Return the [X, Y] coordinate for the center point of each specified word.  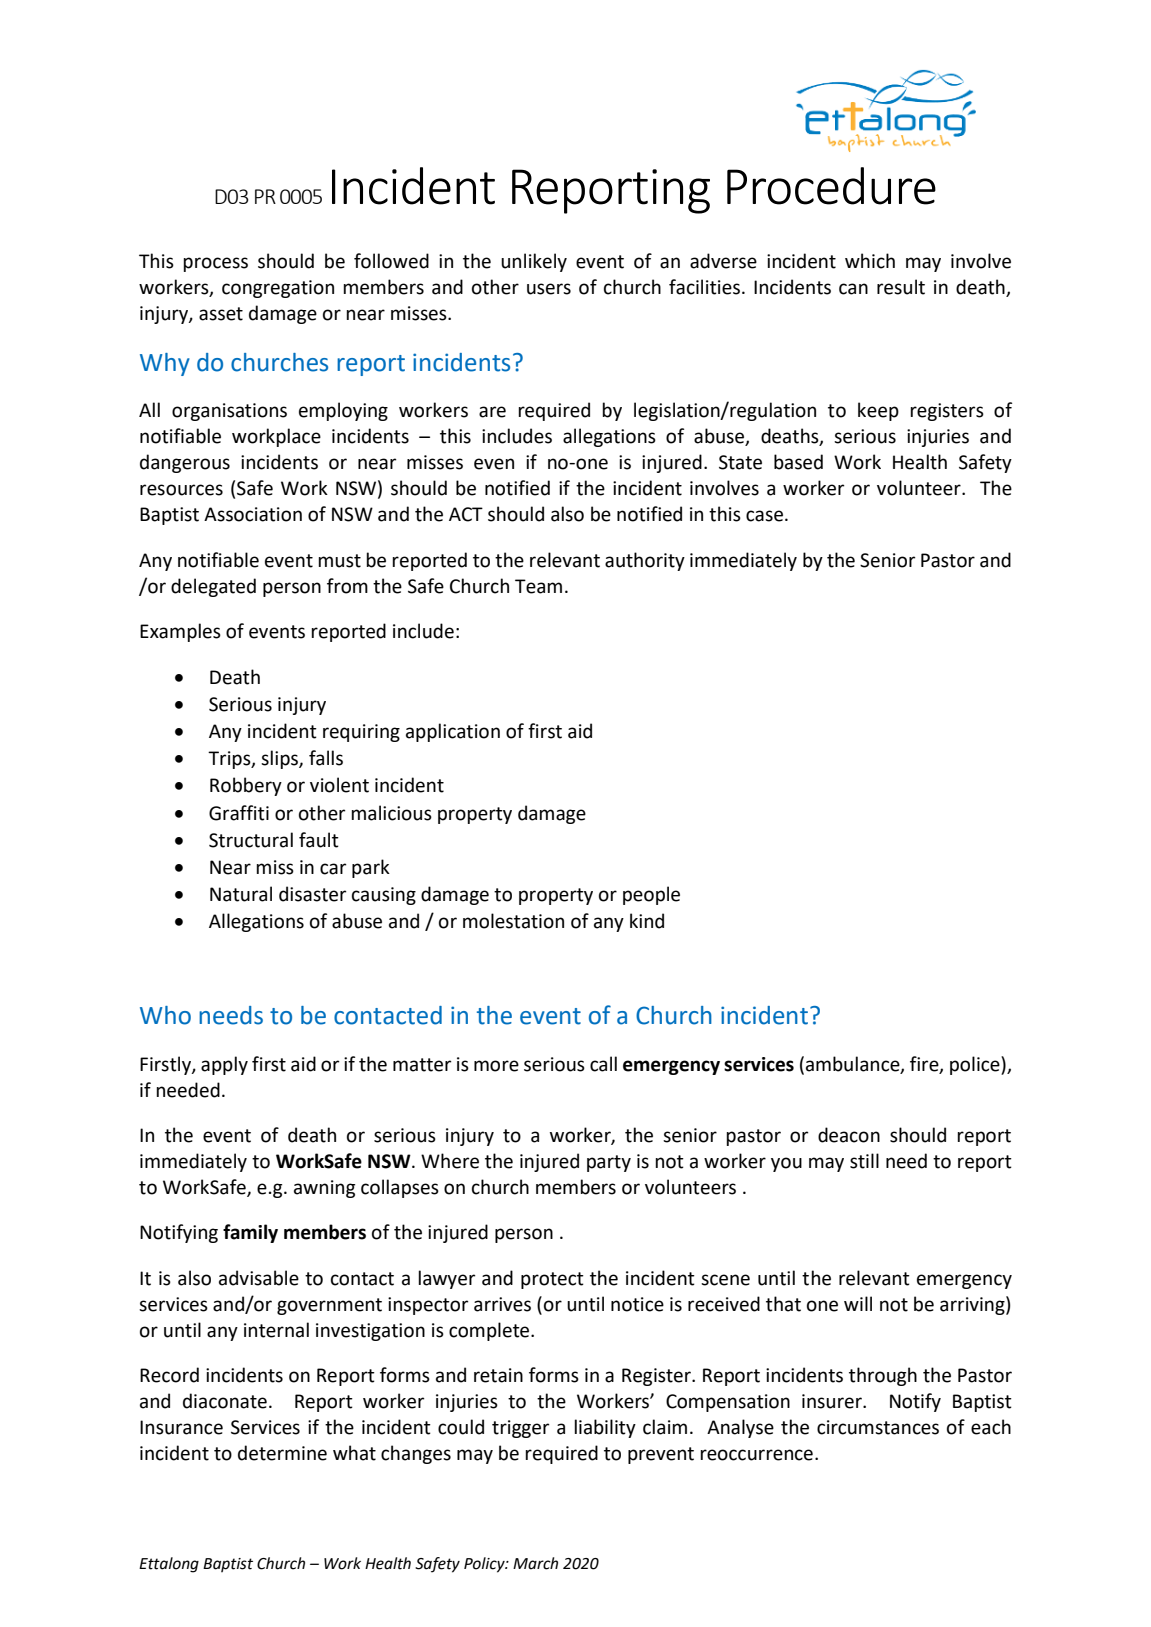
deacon [849, 1135]
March [535, 1563]
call [603, 1064]
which [870, 261]
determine [282, 1453]
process [215, 264]
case [764, 516]
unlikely [534, 262]
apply [224, 1065]
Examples [180, 632]
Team [538, 586]
